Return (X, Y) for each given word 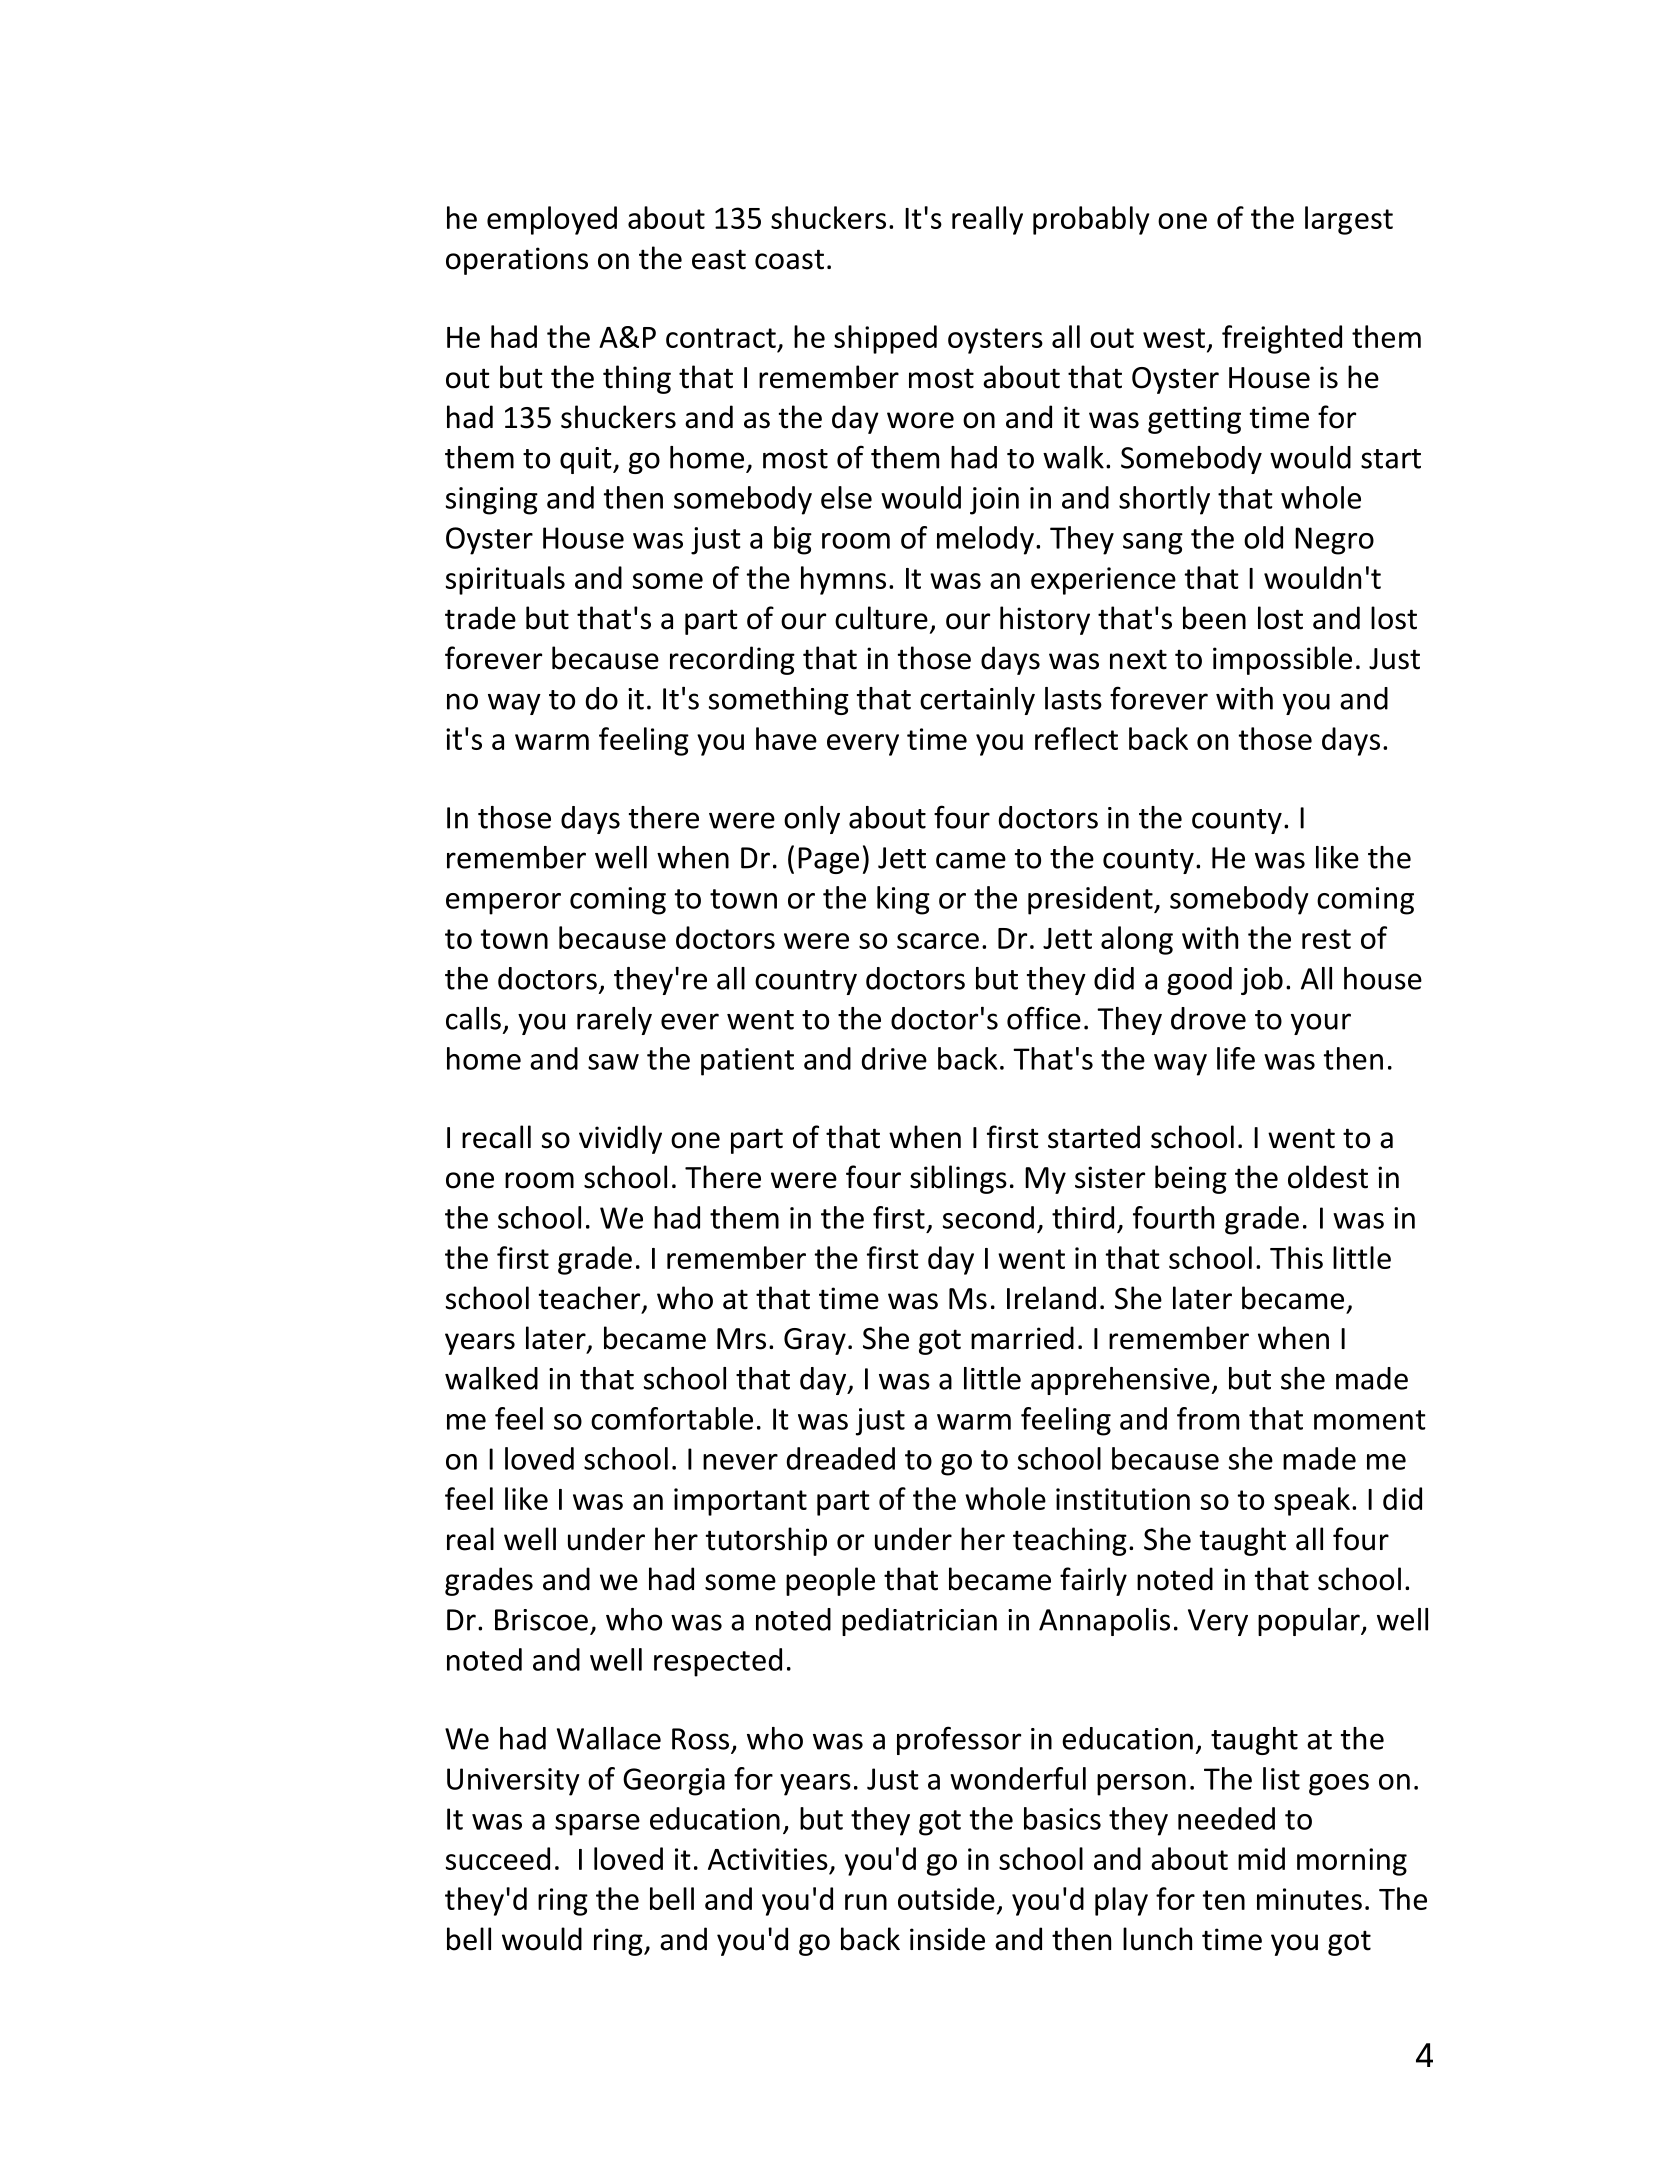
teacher (591, 1299)
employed (552, 220)
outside (946, 1898)
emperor (503, 904)
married (1022, 1338)
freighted (1282, 339)
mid (1261, 1858)
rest (1326, 939)
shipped (885, 339)
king (903, 900)
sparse (597, 1825)
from (1208, 1418)
